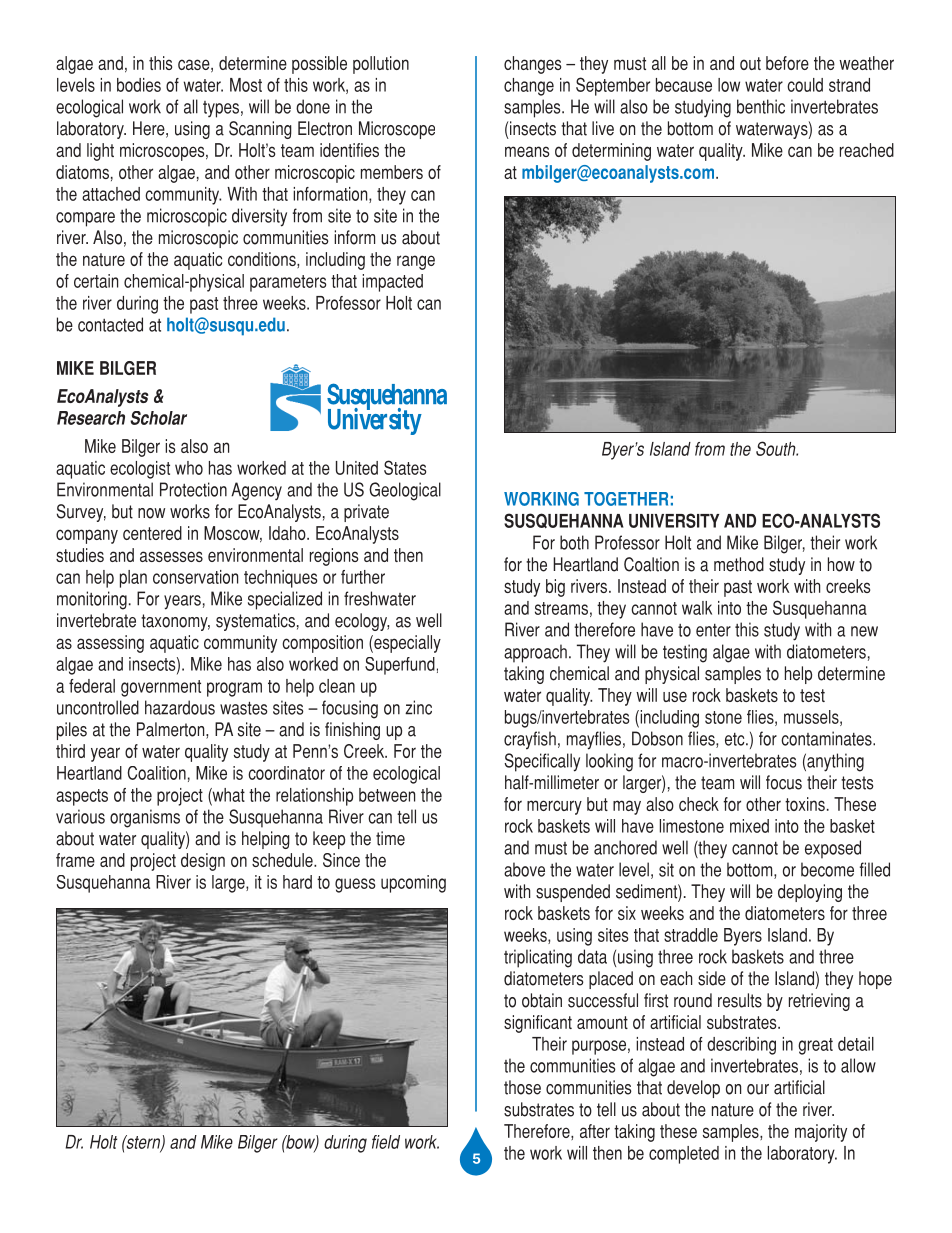  Describe the element at coordinates (527, 151) in the screenshot. I see `means` at that location.
